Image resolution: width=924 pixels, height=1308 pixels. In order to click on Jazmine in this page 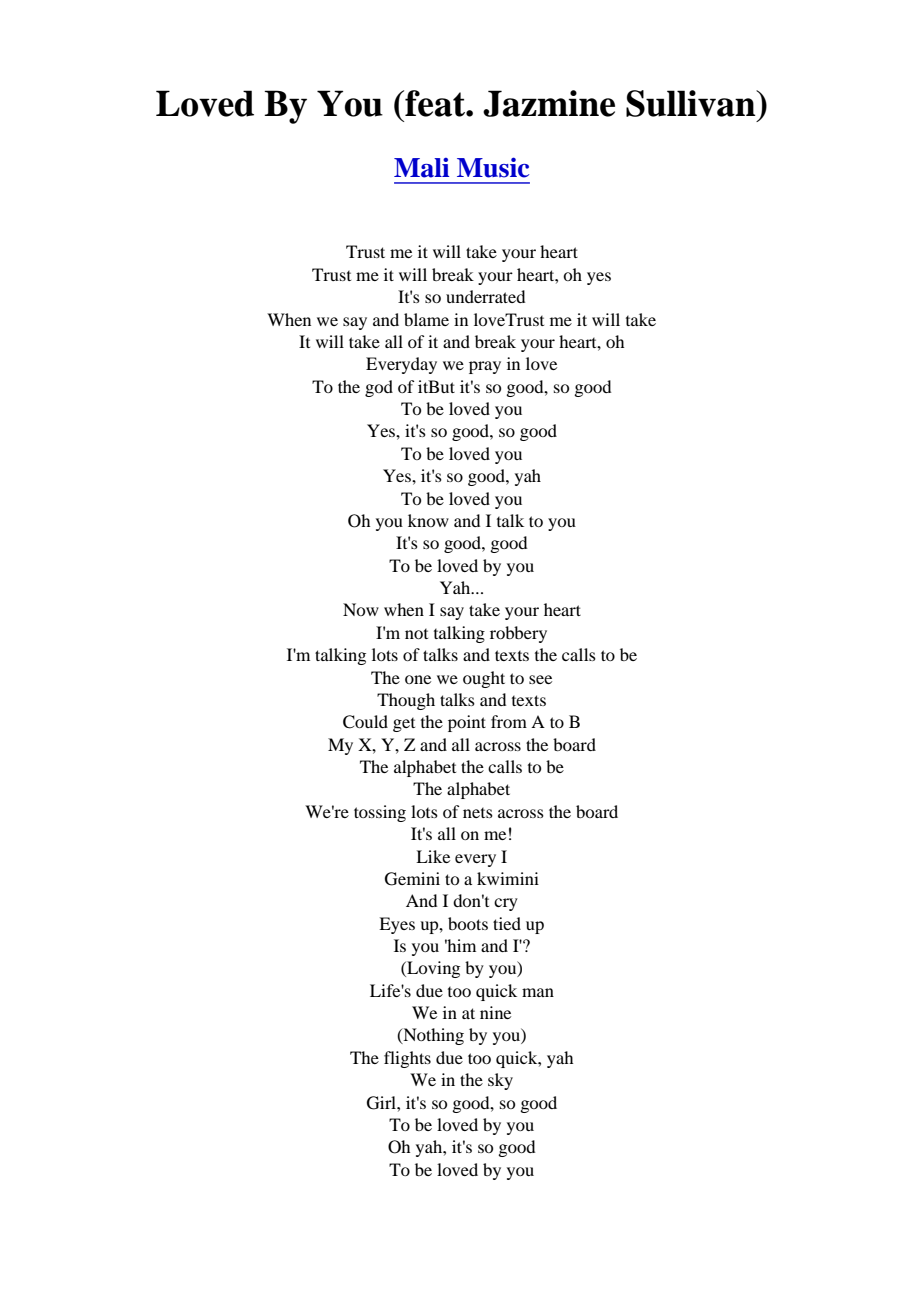, I will do `click(549, 103)`.
